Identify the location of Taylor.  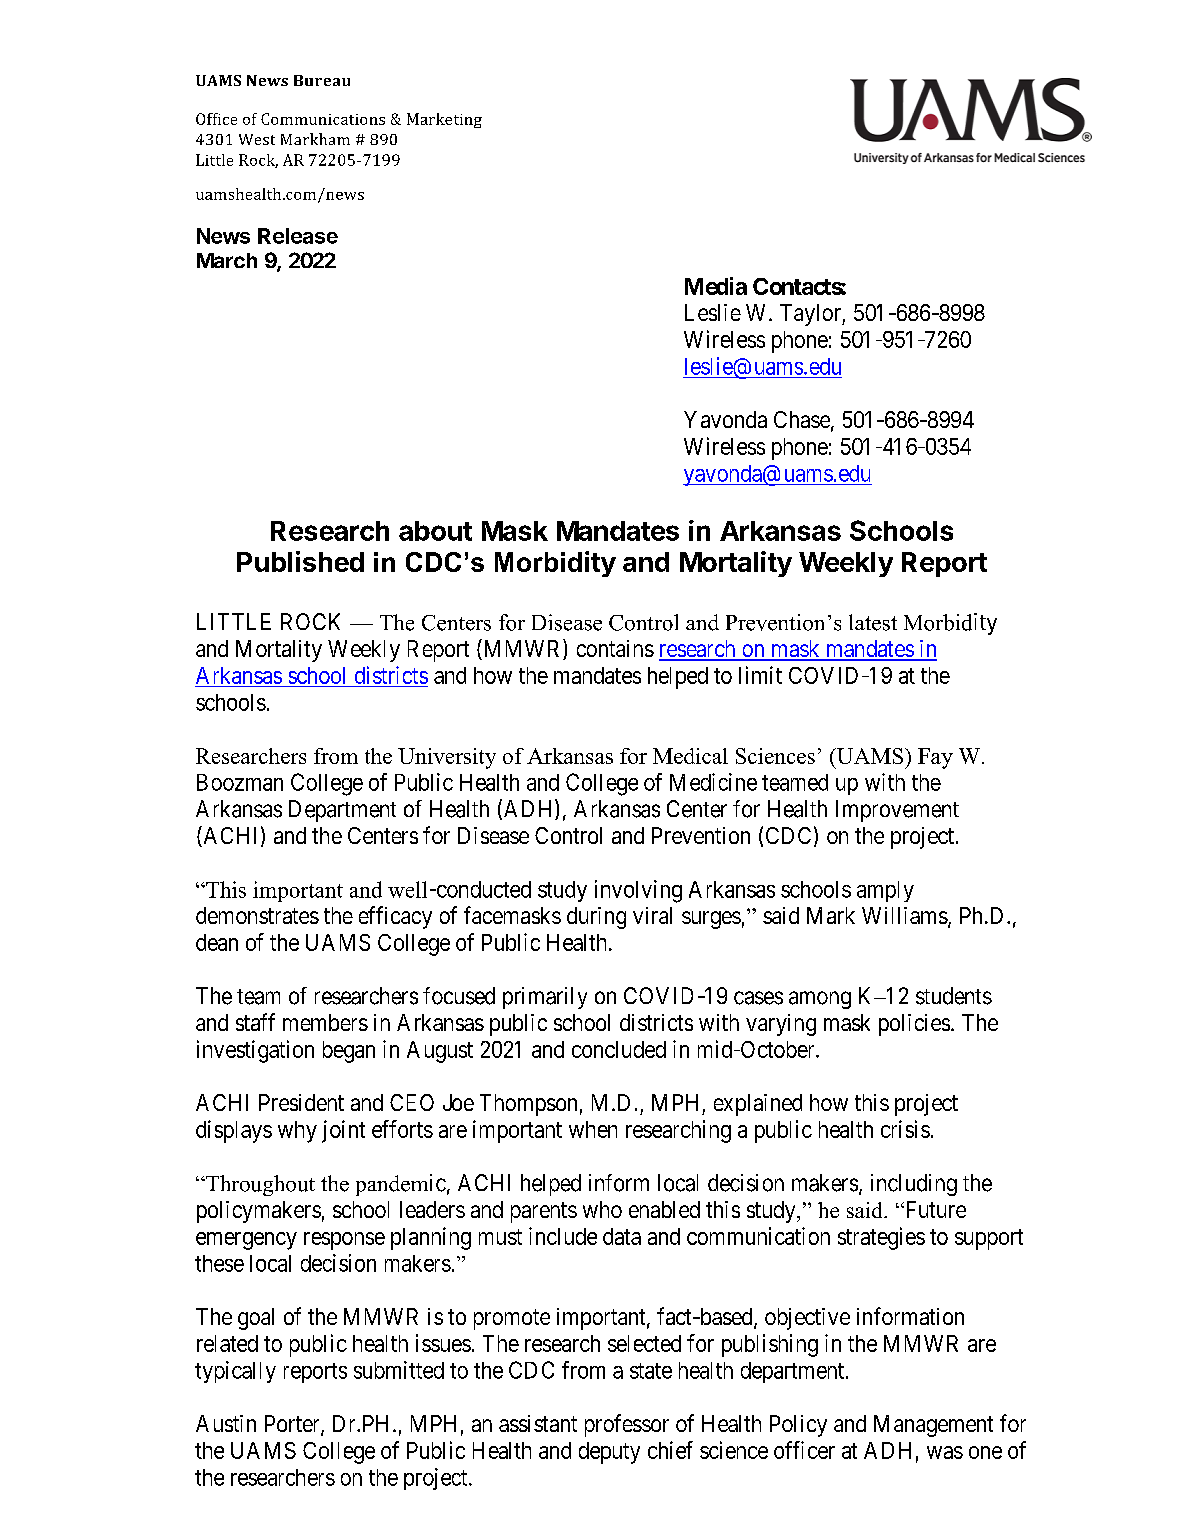
(811, 315).
